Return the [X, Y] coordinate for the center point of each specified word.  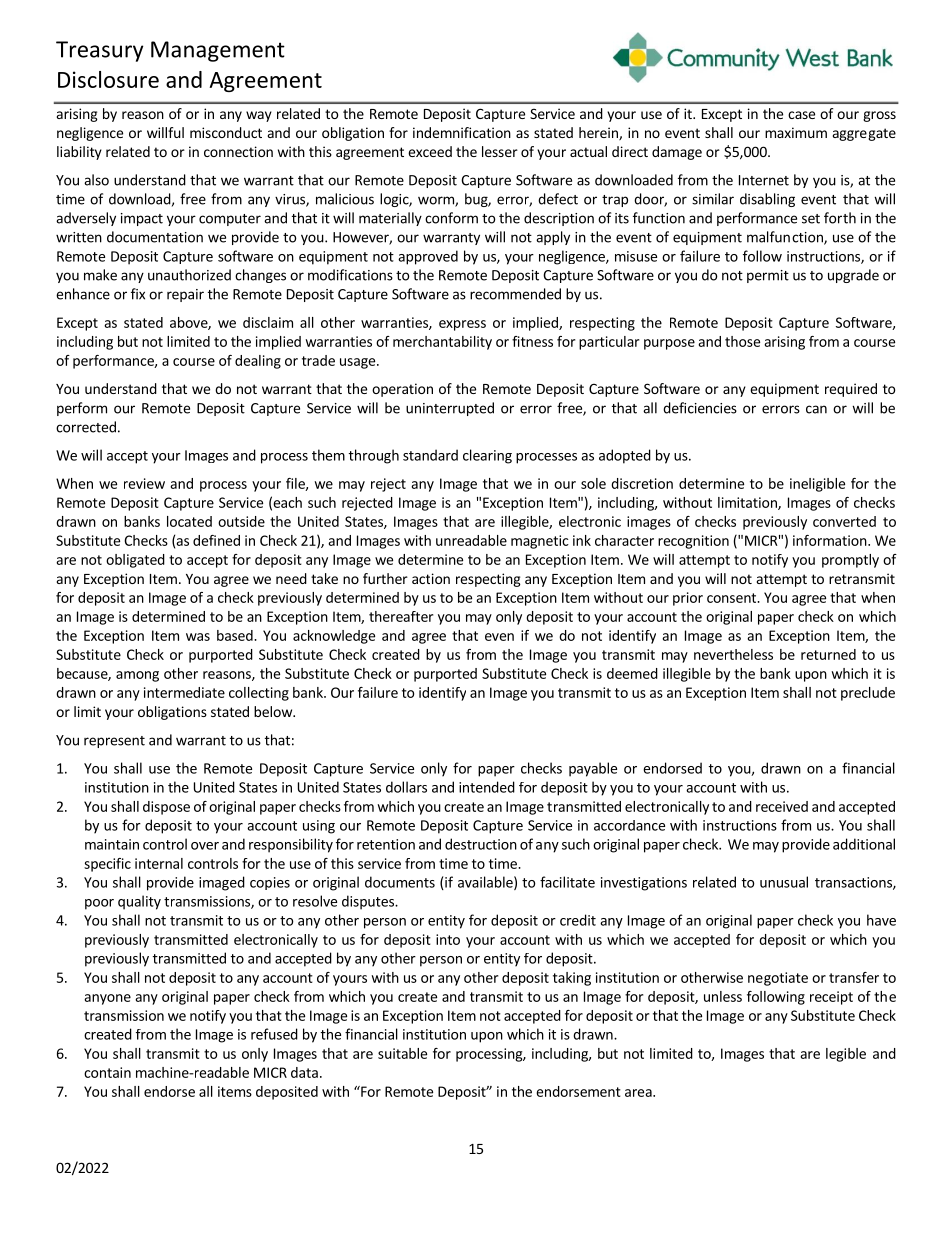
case [801, 115]
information [830, 540]
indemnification [462, 132]
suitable [402, 1053]
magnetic [540, 542]
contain [107, 1072]
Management [218, 51]
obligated [135, 561]
